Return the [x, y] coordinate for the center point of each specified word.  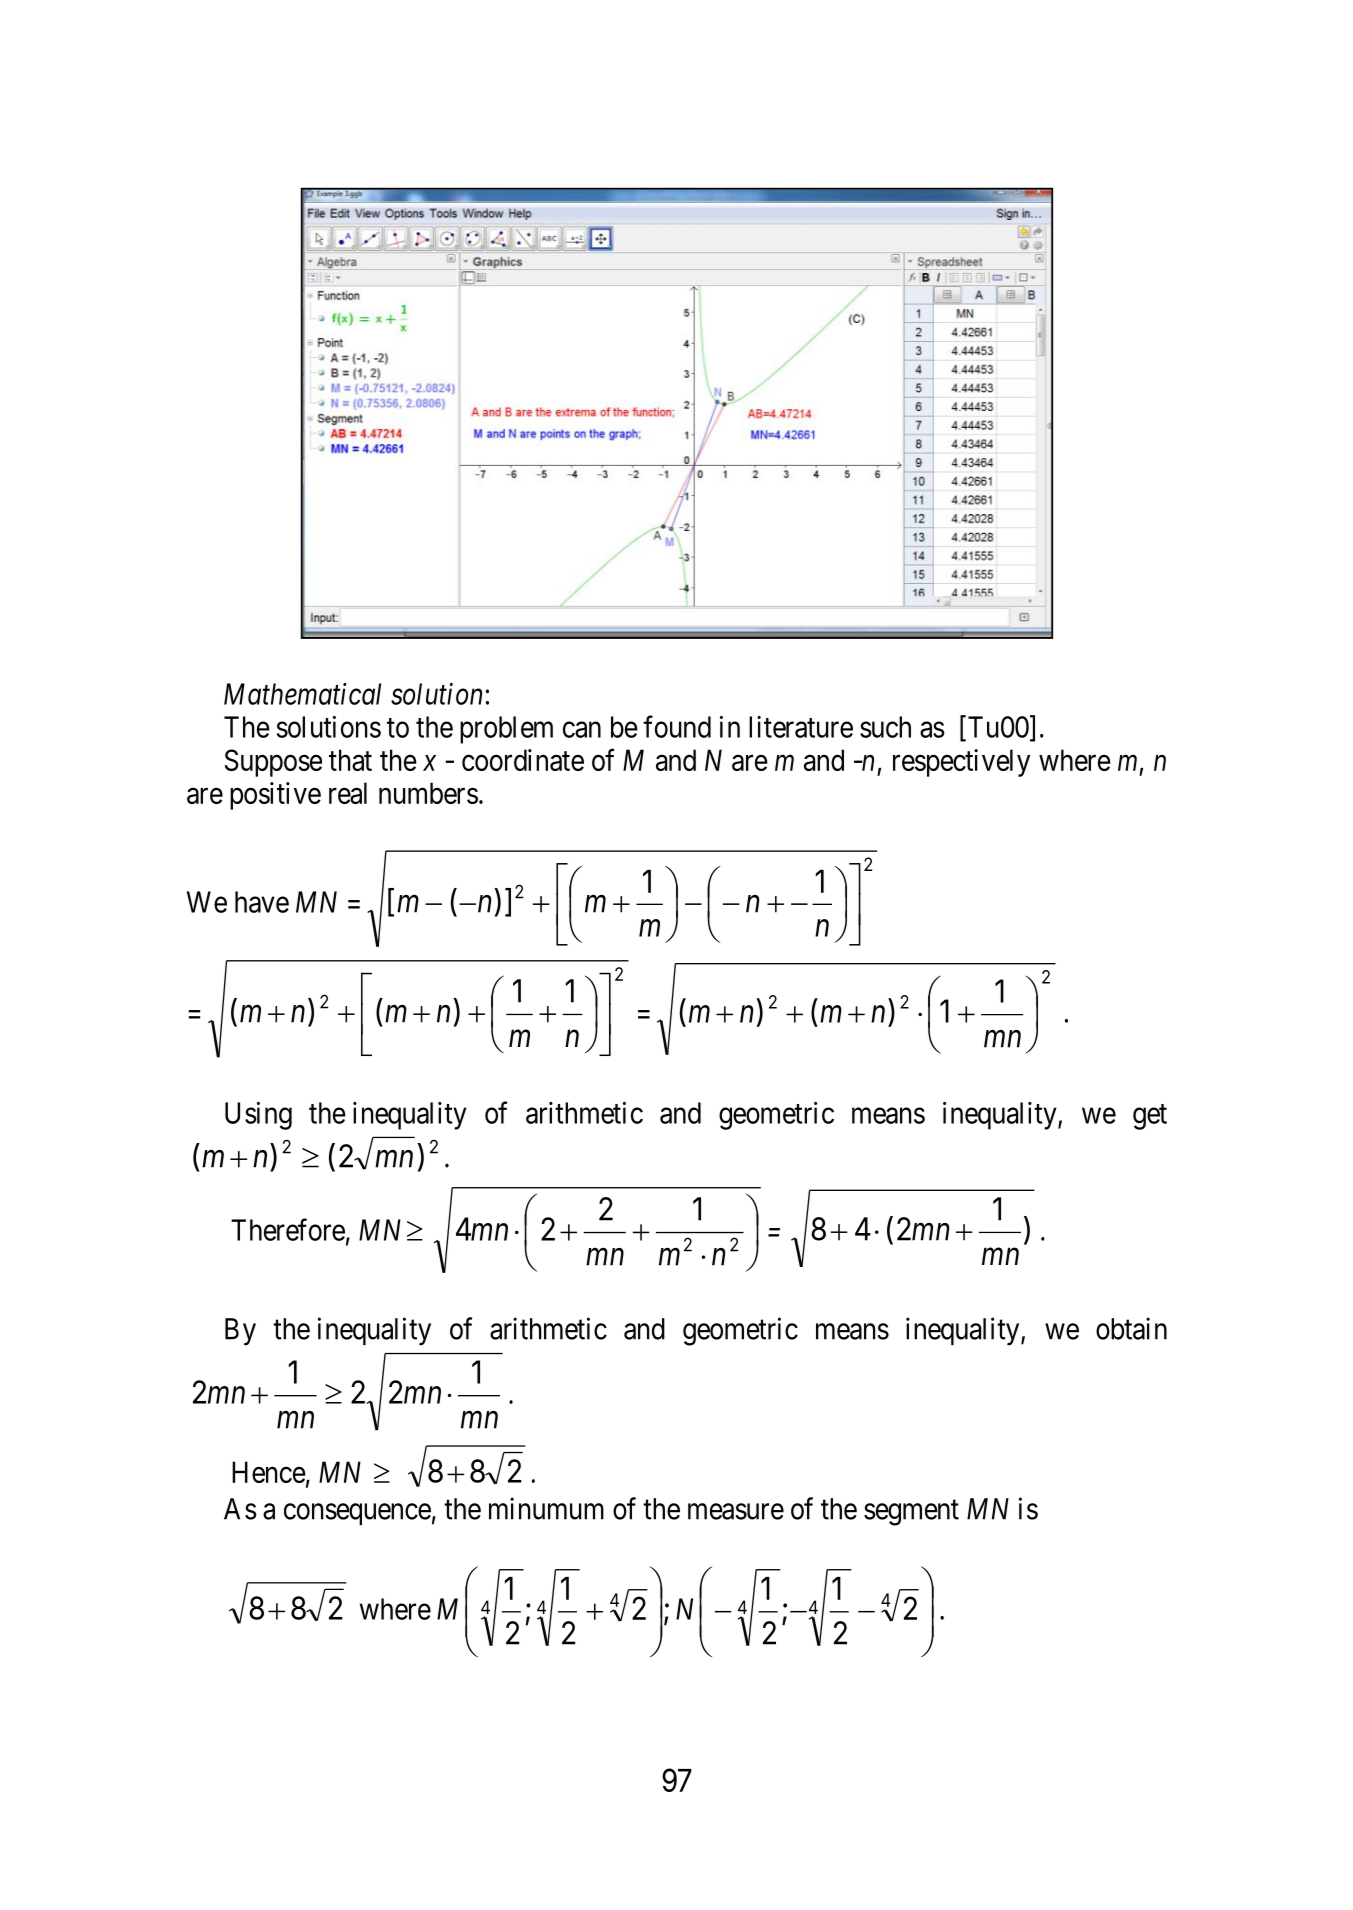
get [1150, 1117]
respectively [961, 763]
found [677, 726]
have [262, 902]
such [885, 727]
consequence [357, 1514]
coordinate [523, 760]
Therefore [288, 1229]
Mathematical [302, 694]
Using [258, 1116]
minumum [546, 1508]
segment [911, 1513]
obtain [1131, 1328]
